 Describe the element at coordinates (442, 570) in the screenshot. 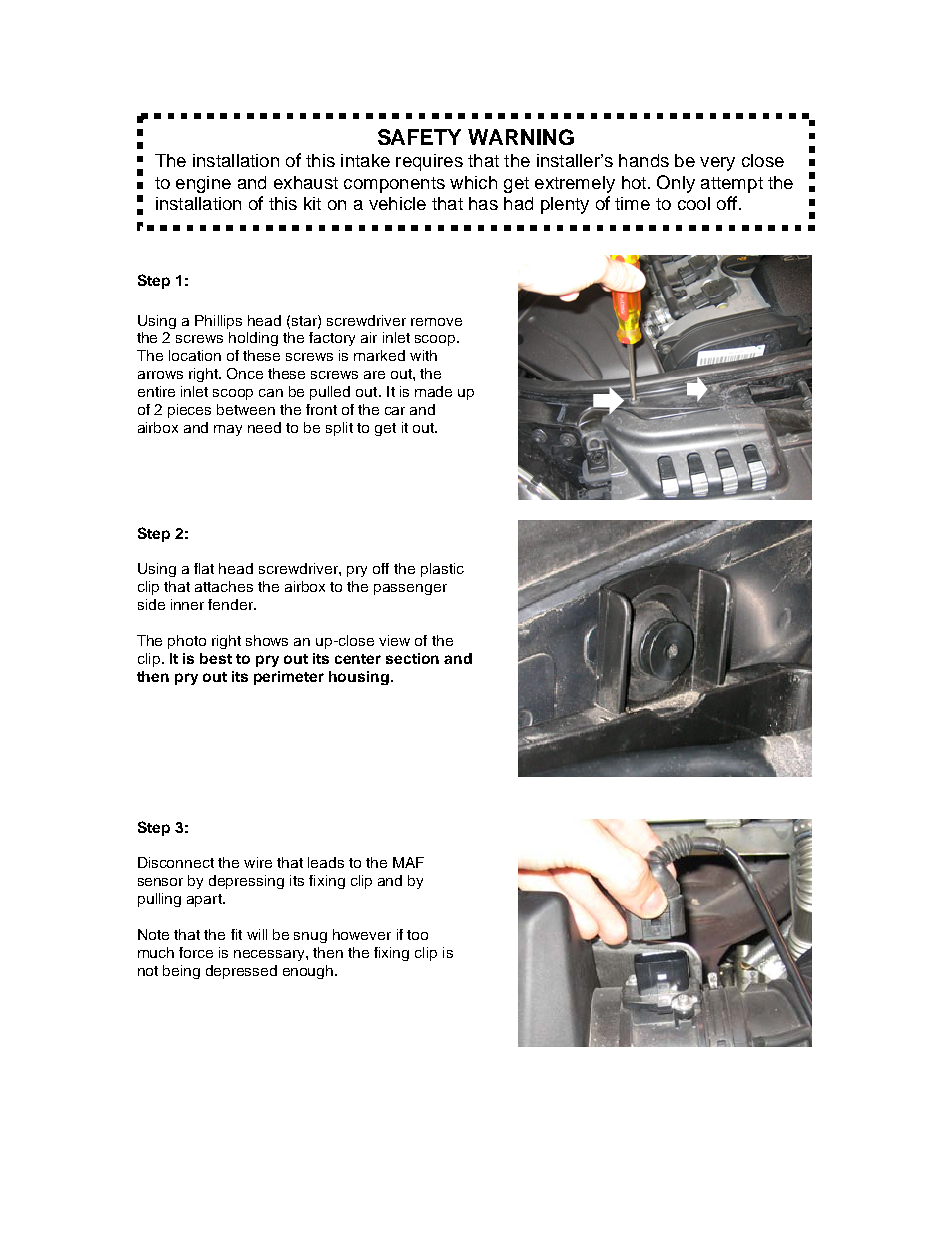

I see `plastic` at that location.
